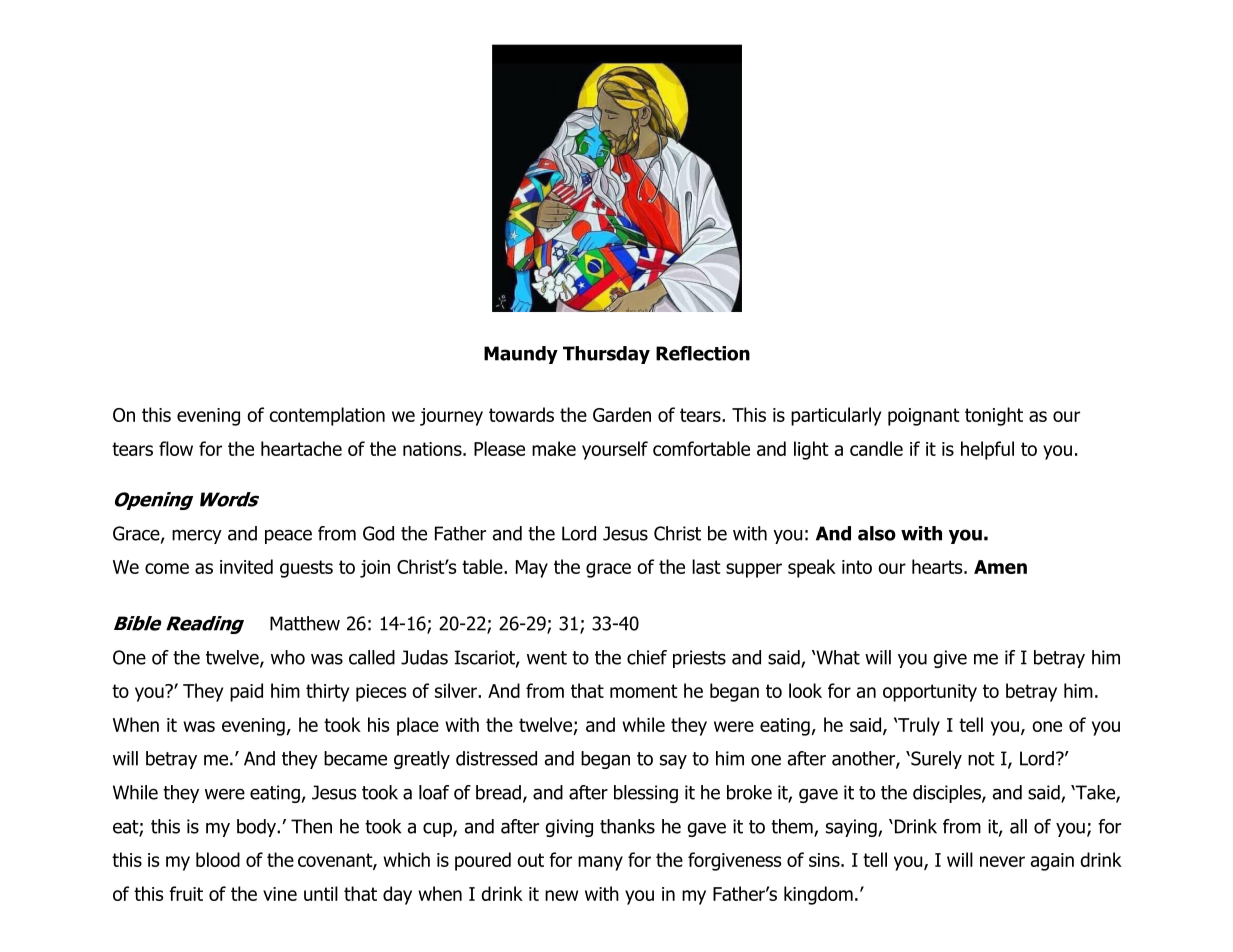 This image has width=1233, height=952. I want to click on invited, so click(246, 566).
